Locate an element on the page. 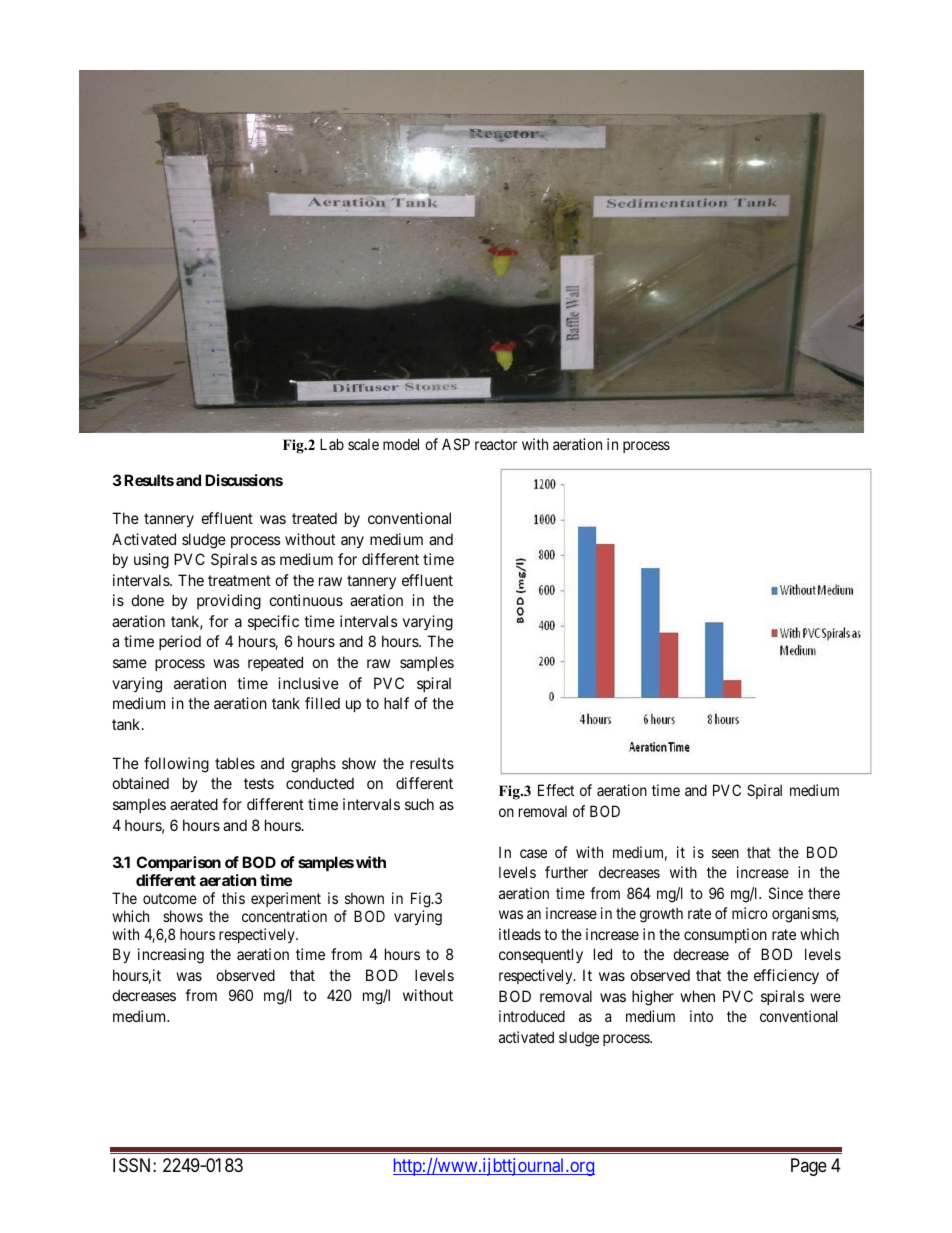 The image size is (952, 1233). seen is located at coordinates (725, 853).
